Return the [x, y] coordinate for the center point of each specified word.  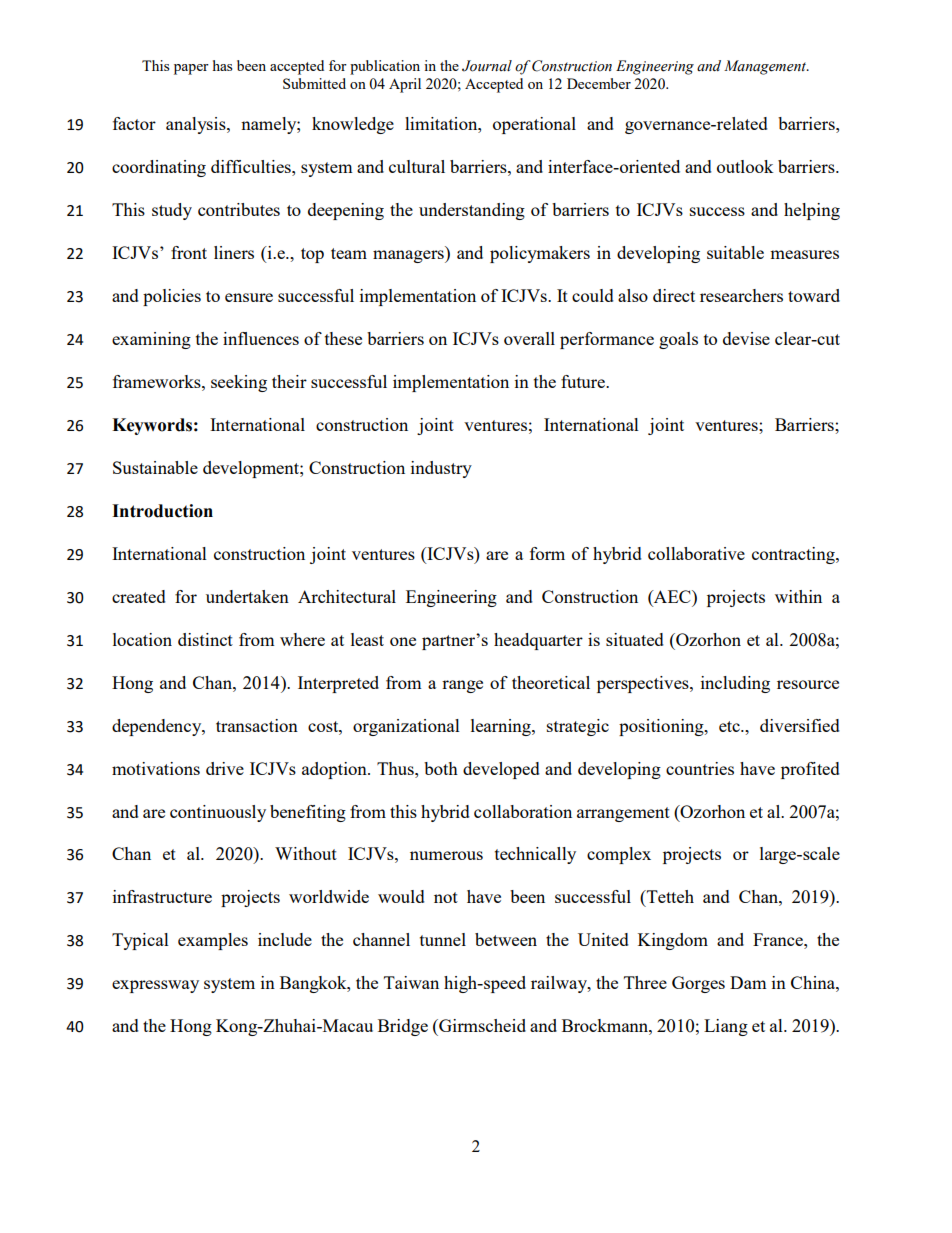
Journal [487, 66]
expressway [155, 986]
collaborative [696, 553]
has [222, 65]
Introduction [162, 511]
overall [529, 338]
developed [501, 770]
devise [746, 338]
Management [766, 67]
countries [700, 768]
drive [225, 768]
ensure [249, 297]
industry [441, 469]
